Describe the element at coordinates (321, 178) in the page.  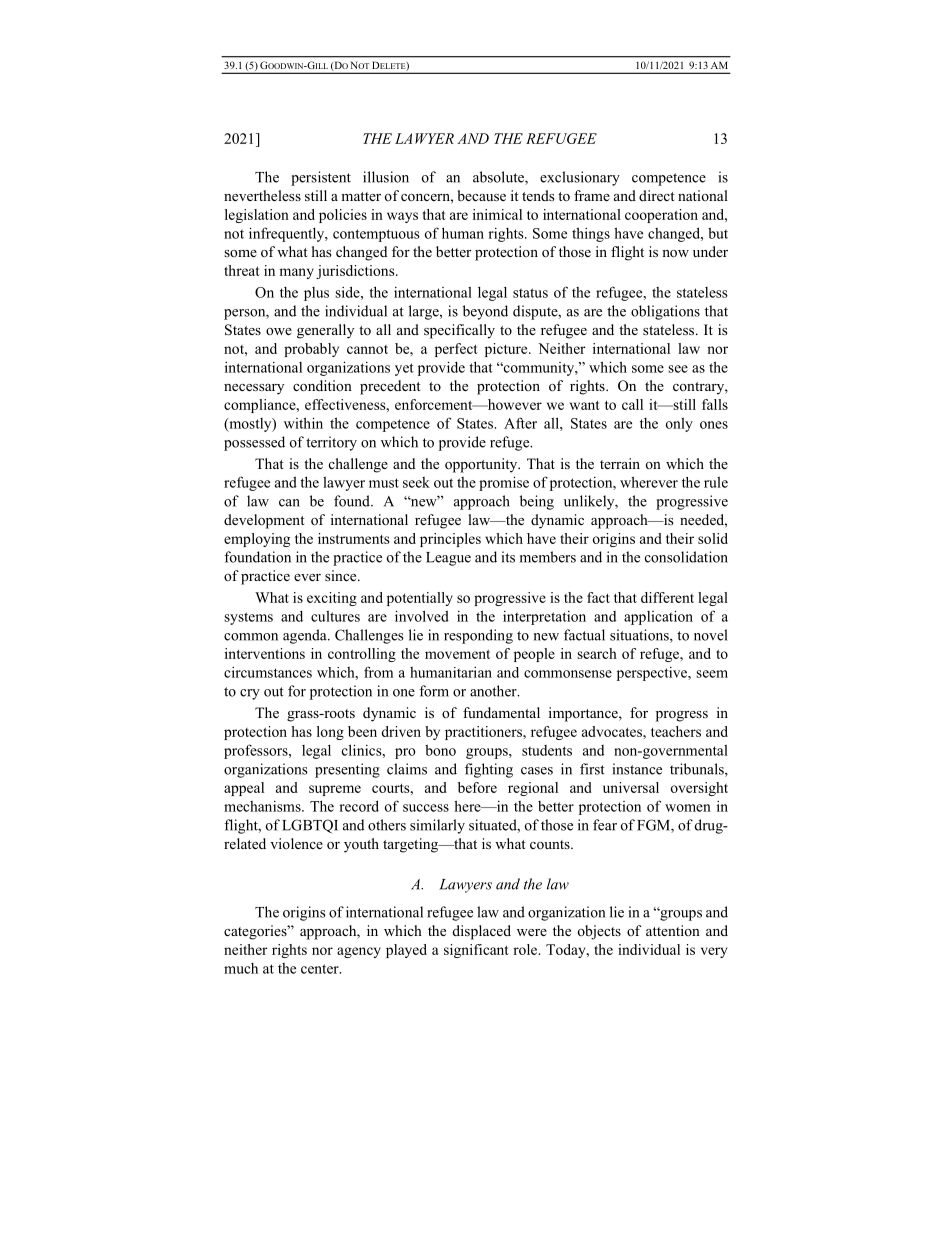
I see `persistent` at that location.
